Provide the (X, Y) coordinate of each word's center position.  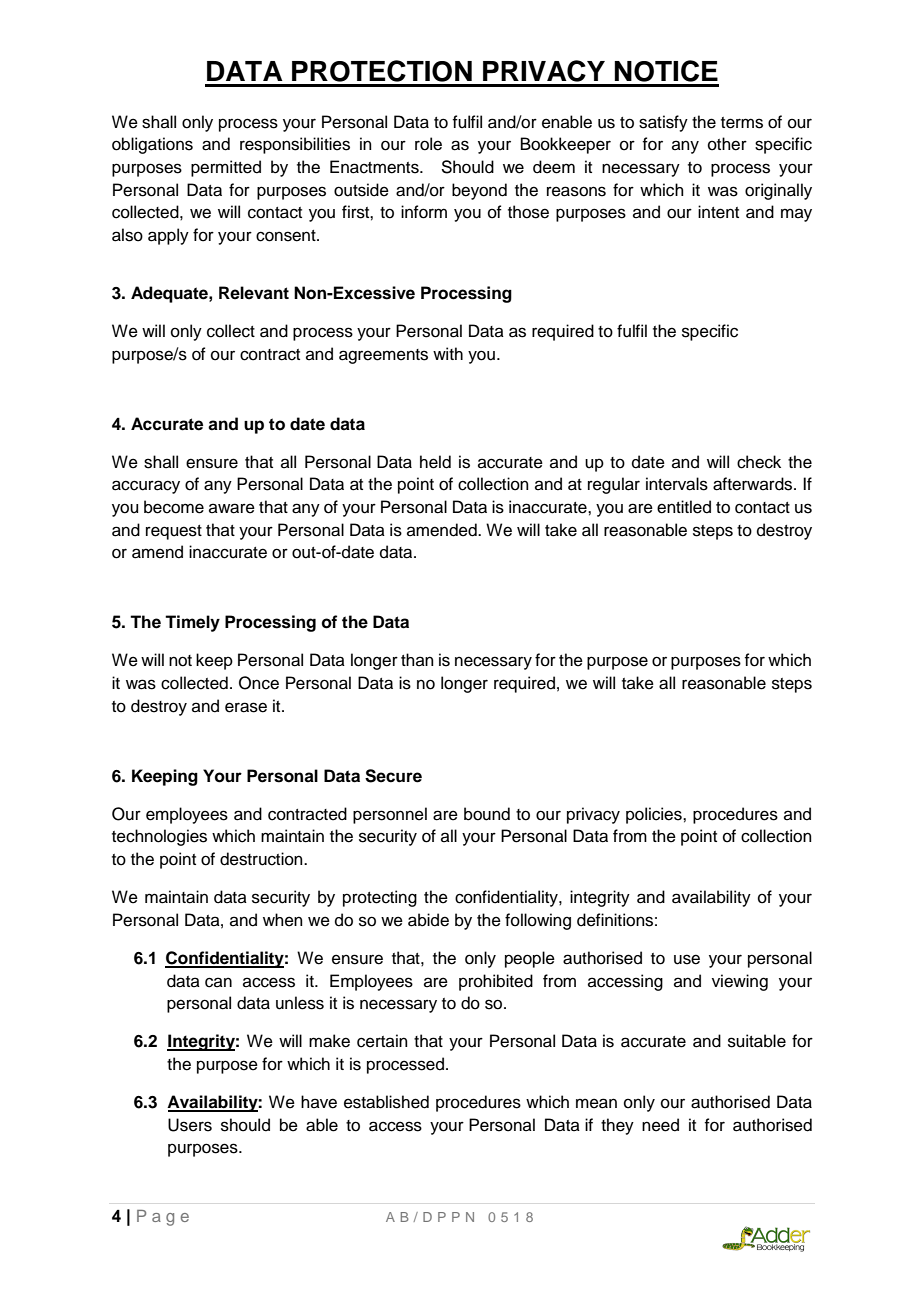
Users (190, 1125)
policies (655, 815)
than (417, 659)
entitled (684, 507)
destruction (262, 859)
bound (487, 814)
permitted (226, 168)
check (759, 462)
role (428, 144)
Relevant (254, 293)
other (727, 144)
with (448, 353)
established (386, 1102)
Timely (192, 623)
